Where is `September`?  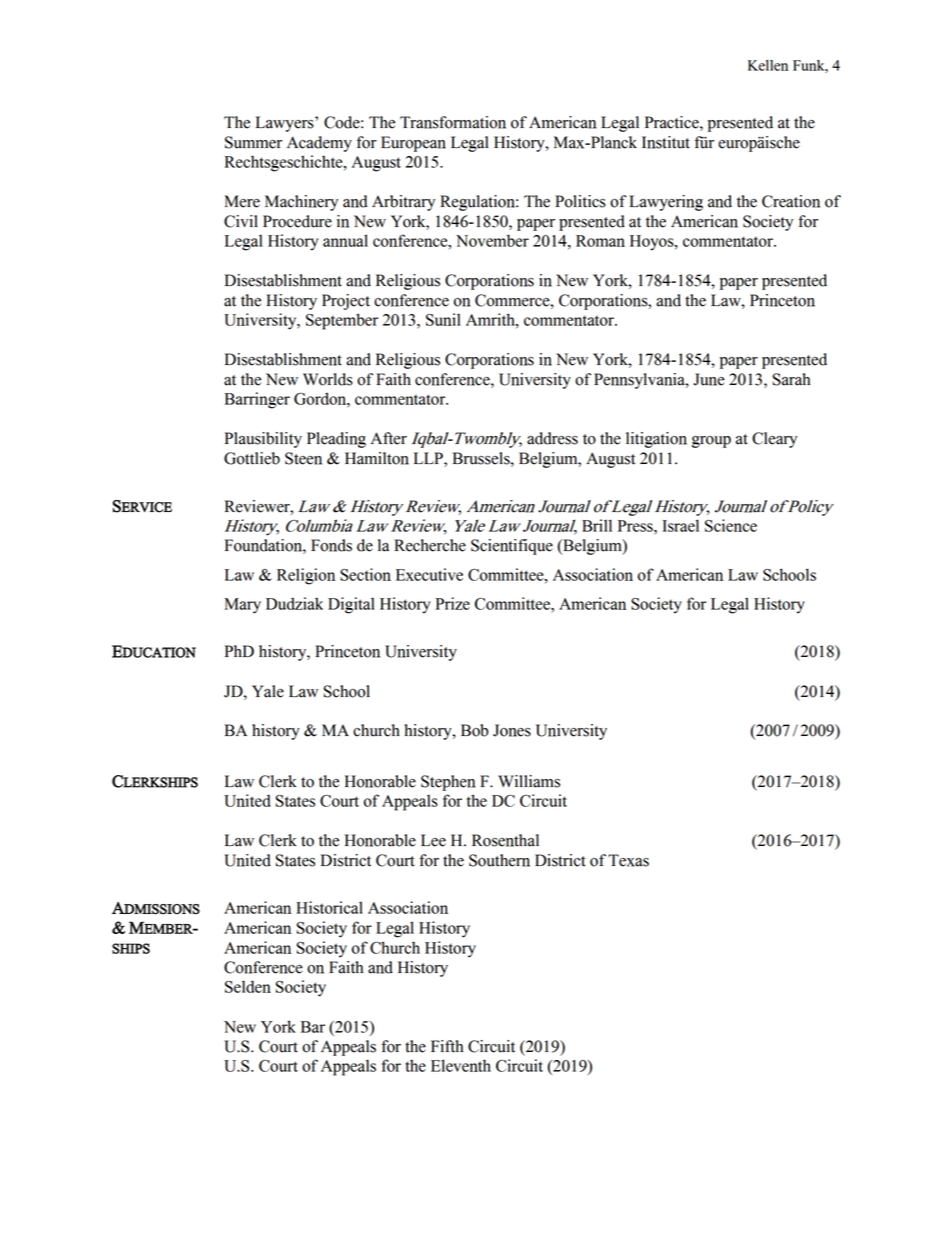
September is located at coordinates (342, 321).
